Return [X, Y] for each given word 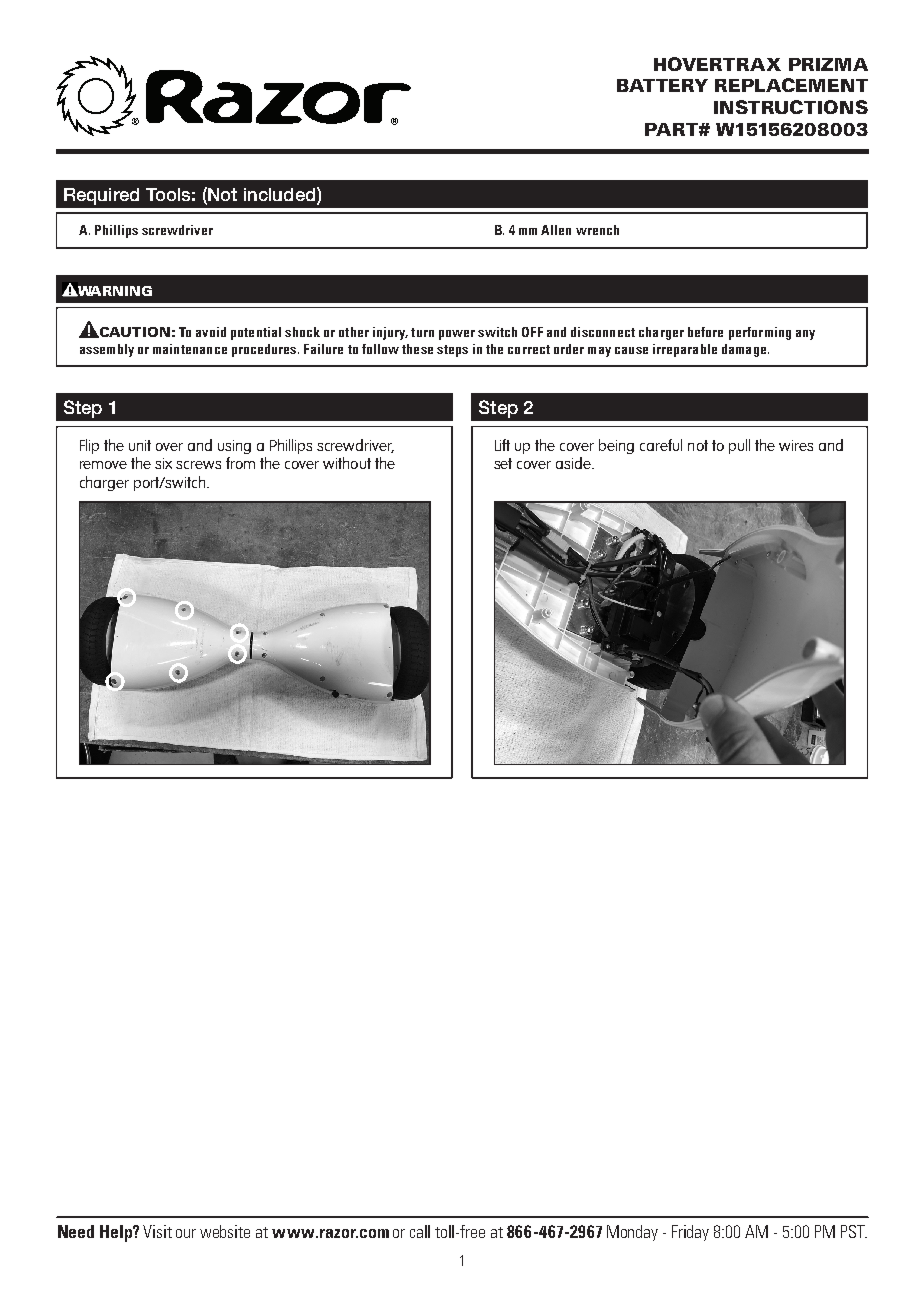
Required [101, 196]
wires [796, 445]
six [163, 463]
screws [198, 465]
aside [574, 463]
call [420, 1231]
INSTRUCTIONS [791, 107]
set [503, 463]
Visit [157, 1231]
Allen [556, 230]
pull [739, 446]
